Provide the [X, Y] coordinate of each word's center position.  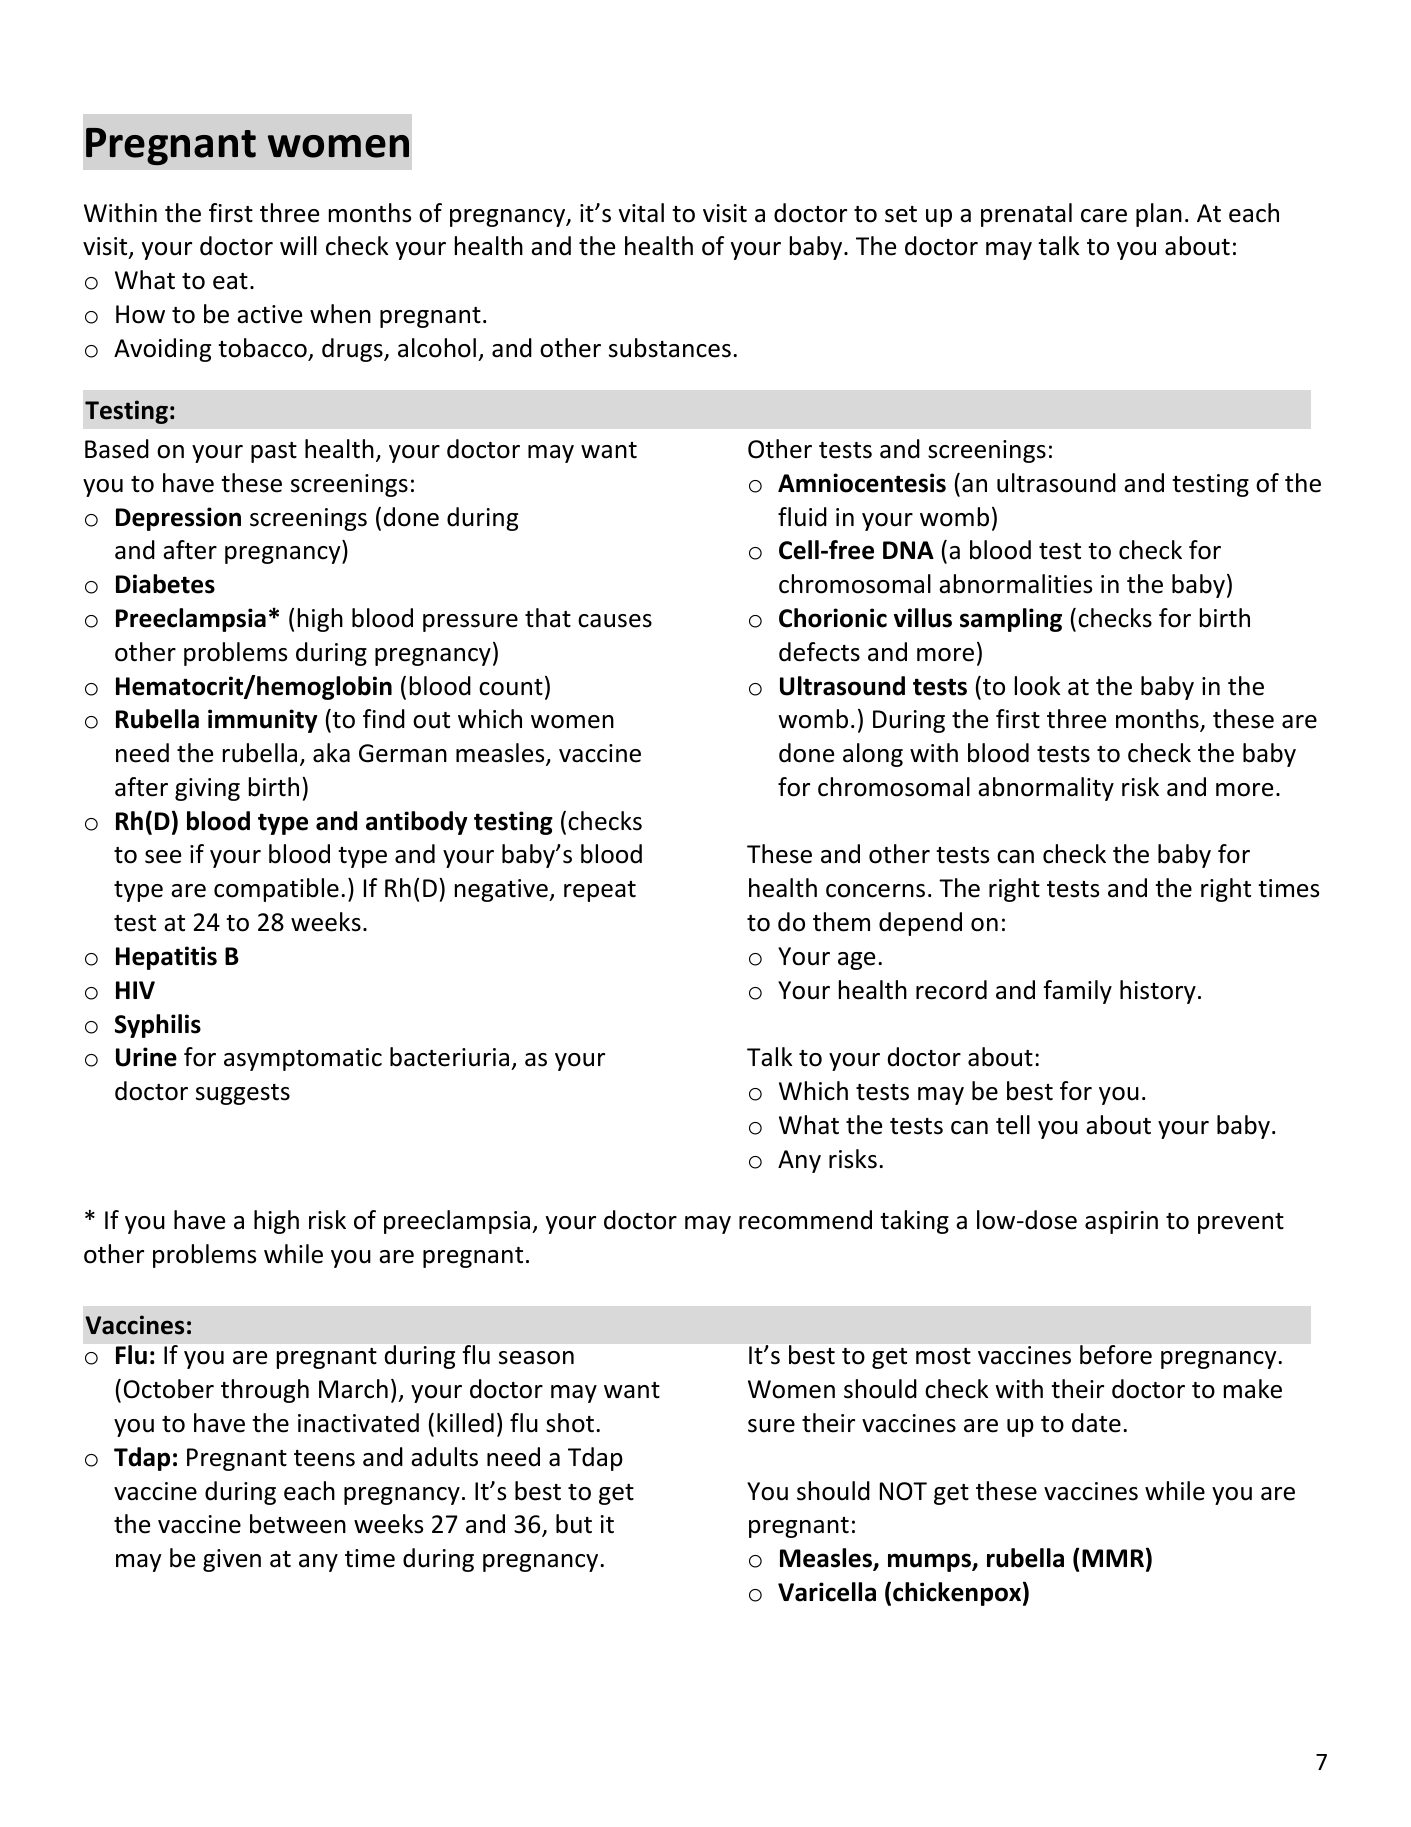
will [298, 245]
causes [615, 621]
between [298, 1524]
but [574, 1524]
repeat [600, 891]
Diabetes [165, 584]
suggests [243, 1094]
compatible [276, 890]
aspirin [1121, 1222]
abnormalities [1015, 584]
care [1104, 216]
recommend [805, 1220]
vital [641, 213]
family [1078, 992]
